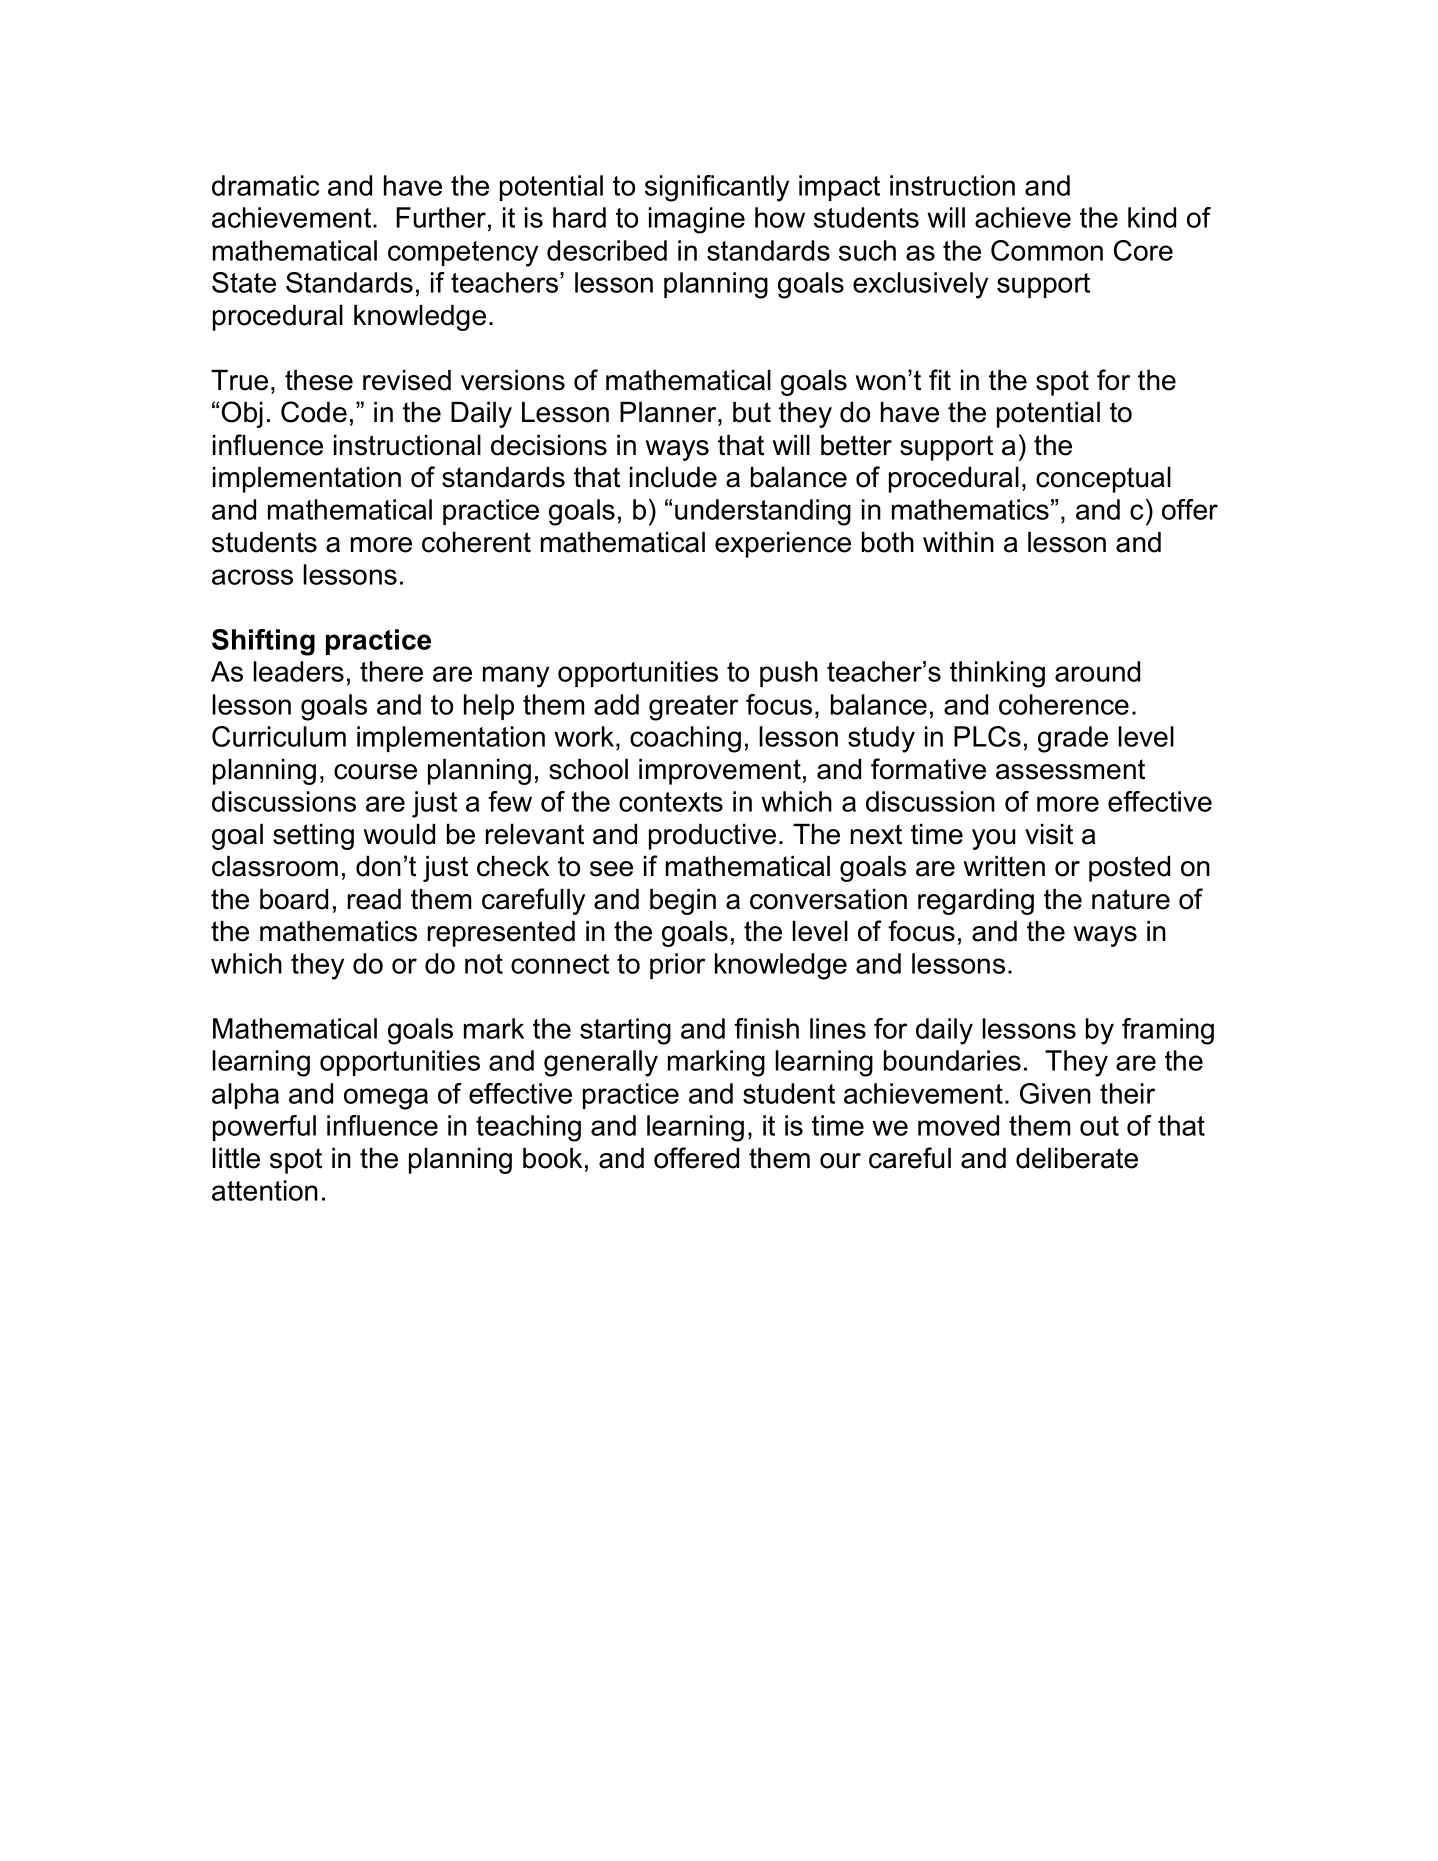  What do you see at coordinates (673, 477) in the image?
I see `include` at bounding box center [673, 477].
